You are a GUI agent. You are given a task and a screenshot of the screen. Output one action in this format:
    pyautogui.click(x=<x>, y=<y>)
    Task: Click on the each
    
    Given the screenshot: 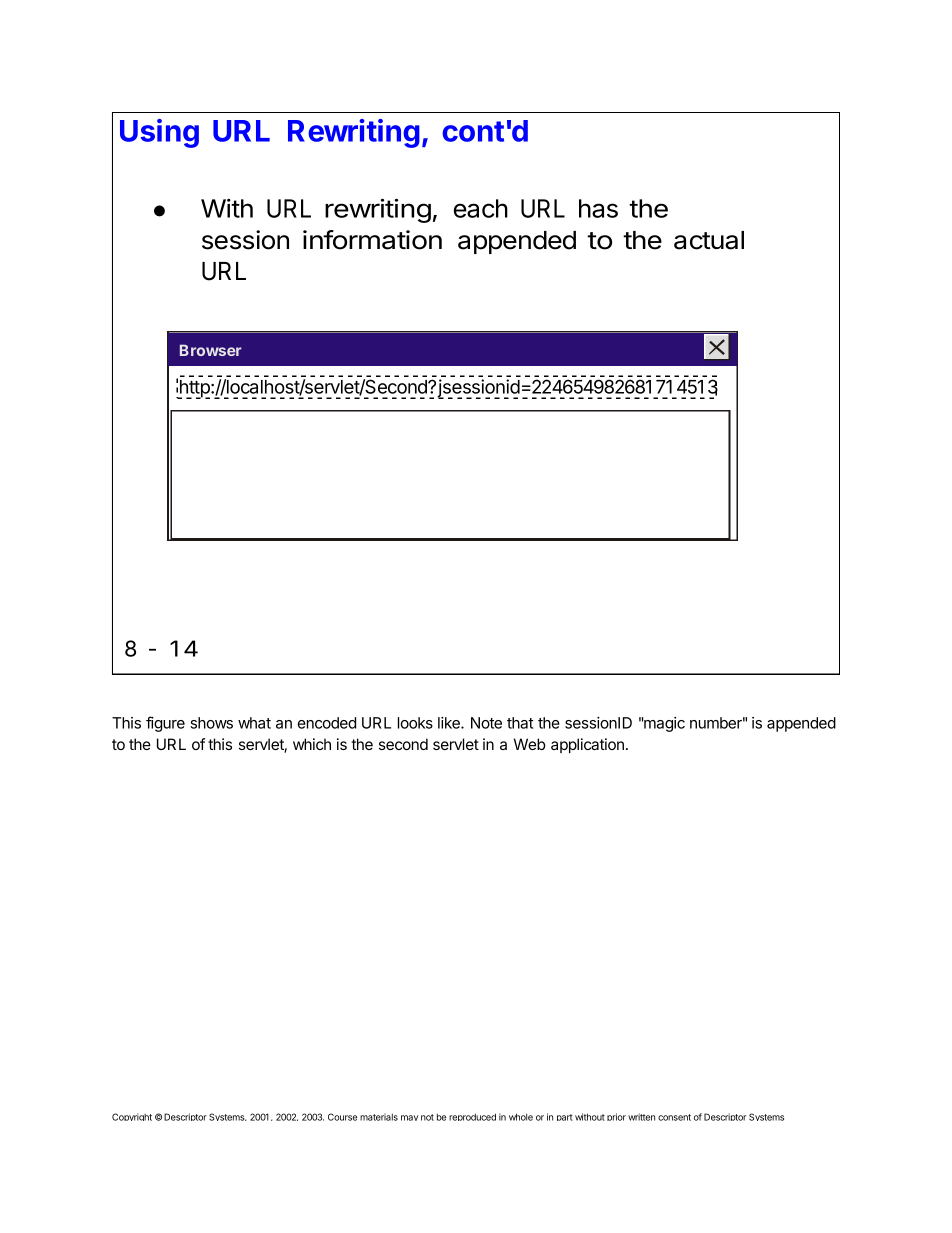 What is the action you would take?
    pyautogui.click(x=481, y=208)
